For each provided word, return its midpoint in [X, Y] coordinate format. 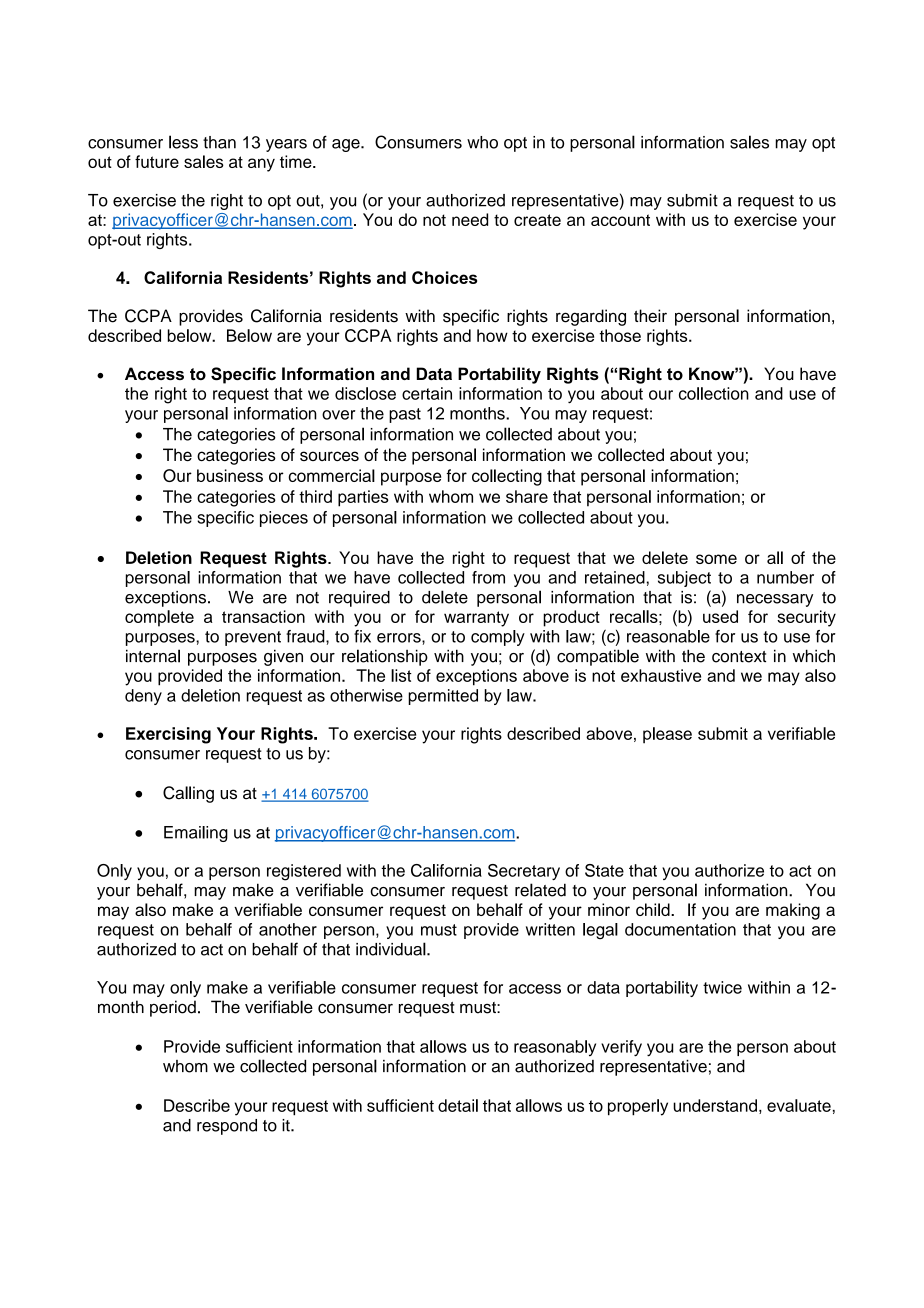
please [667, 735]
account [620, 220]
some [716, 559]
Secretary [524, 872]
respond [227, 1127]
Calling [188, 794]
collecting [507, 477]
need [470, 219]
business [230, 475]
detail [458, 1105]
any [261, 165]
